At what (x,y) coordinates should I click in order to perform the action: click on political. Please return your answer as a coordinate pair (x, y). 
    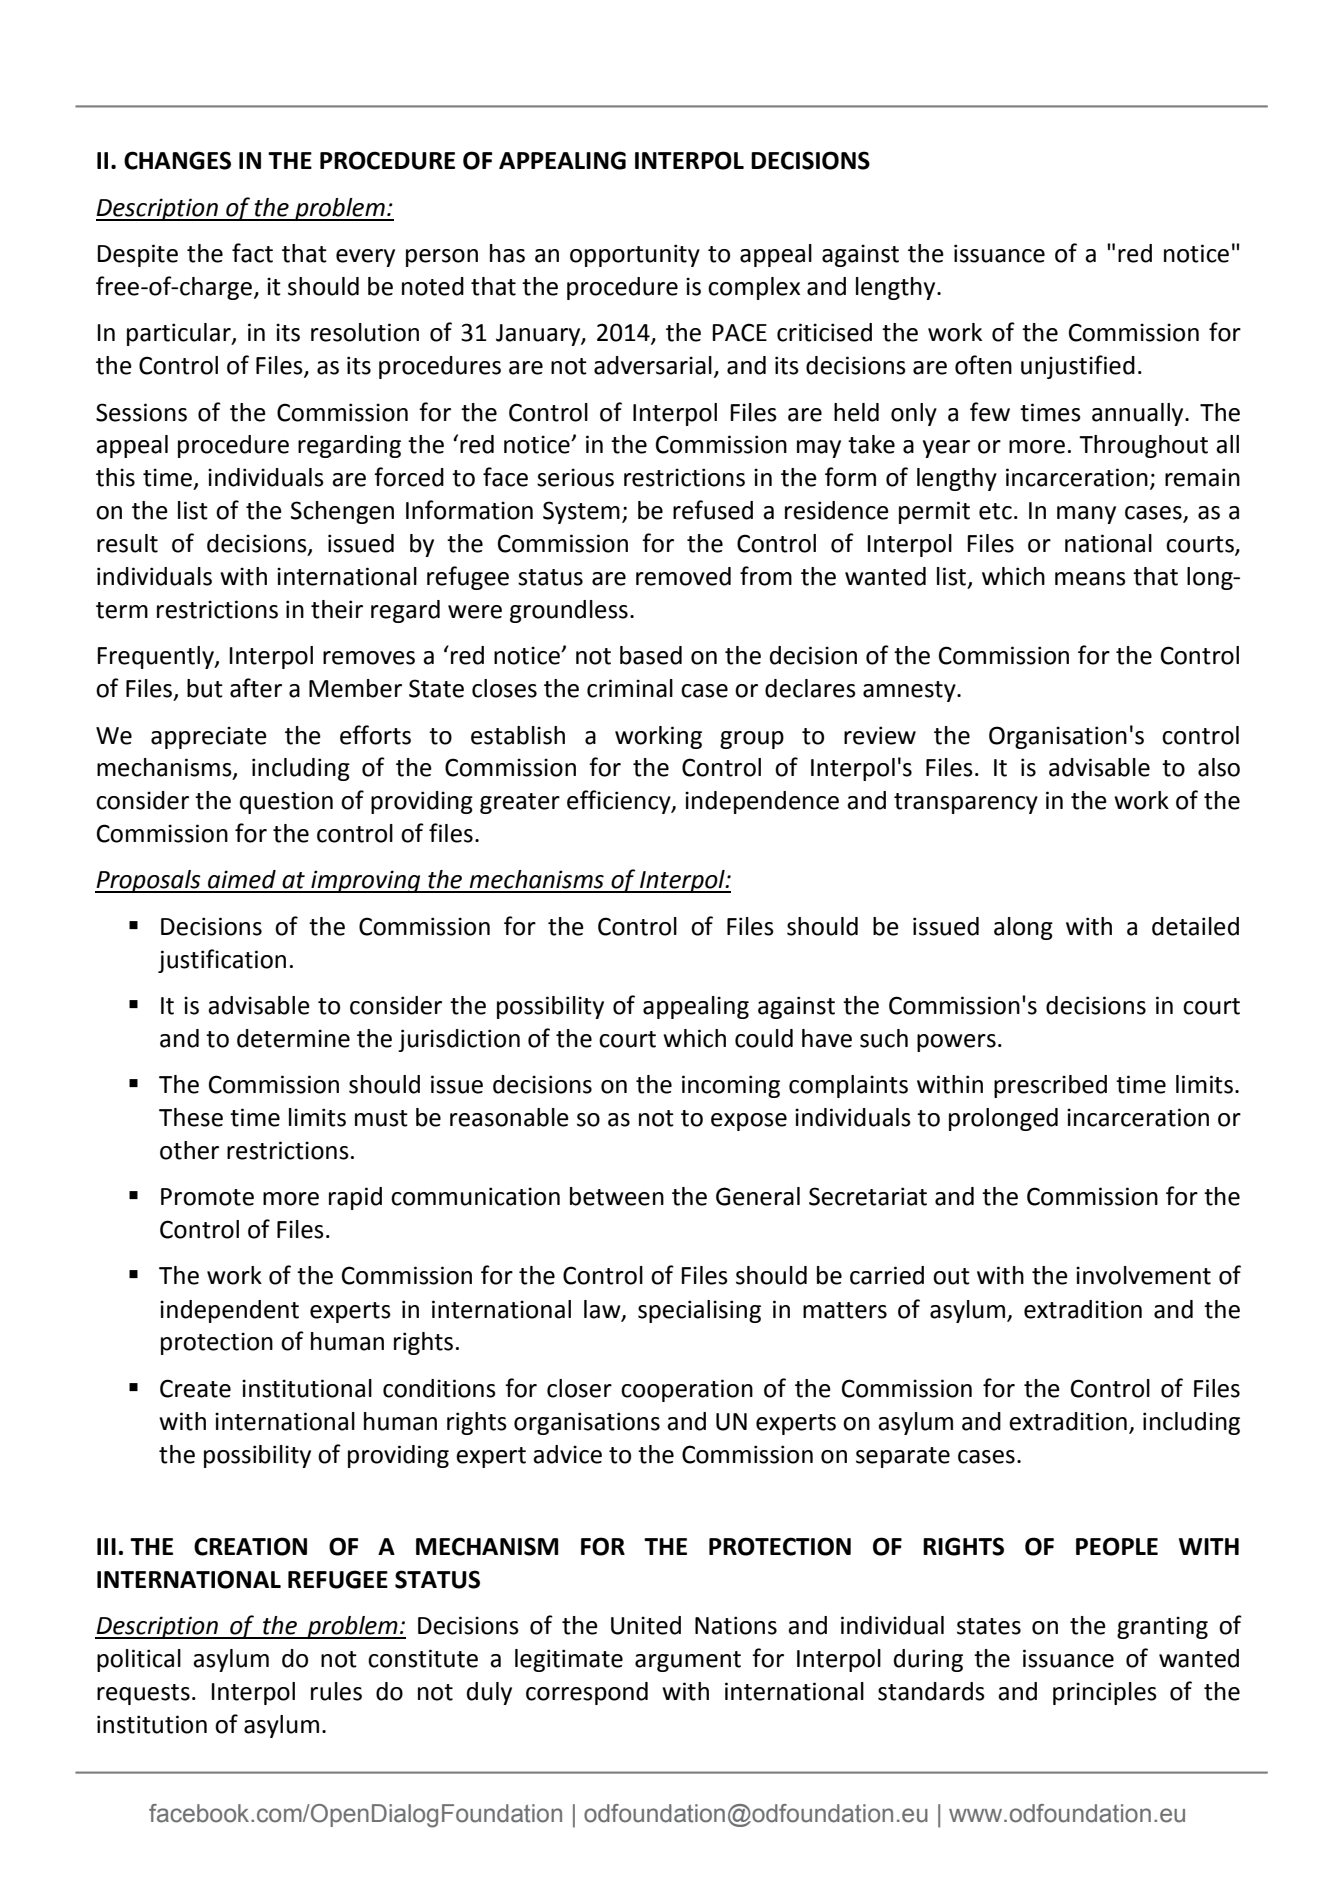
    Looking at the image, I should click on (139, 1660).
